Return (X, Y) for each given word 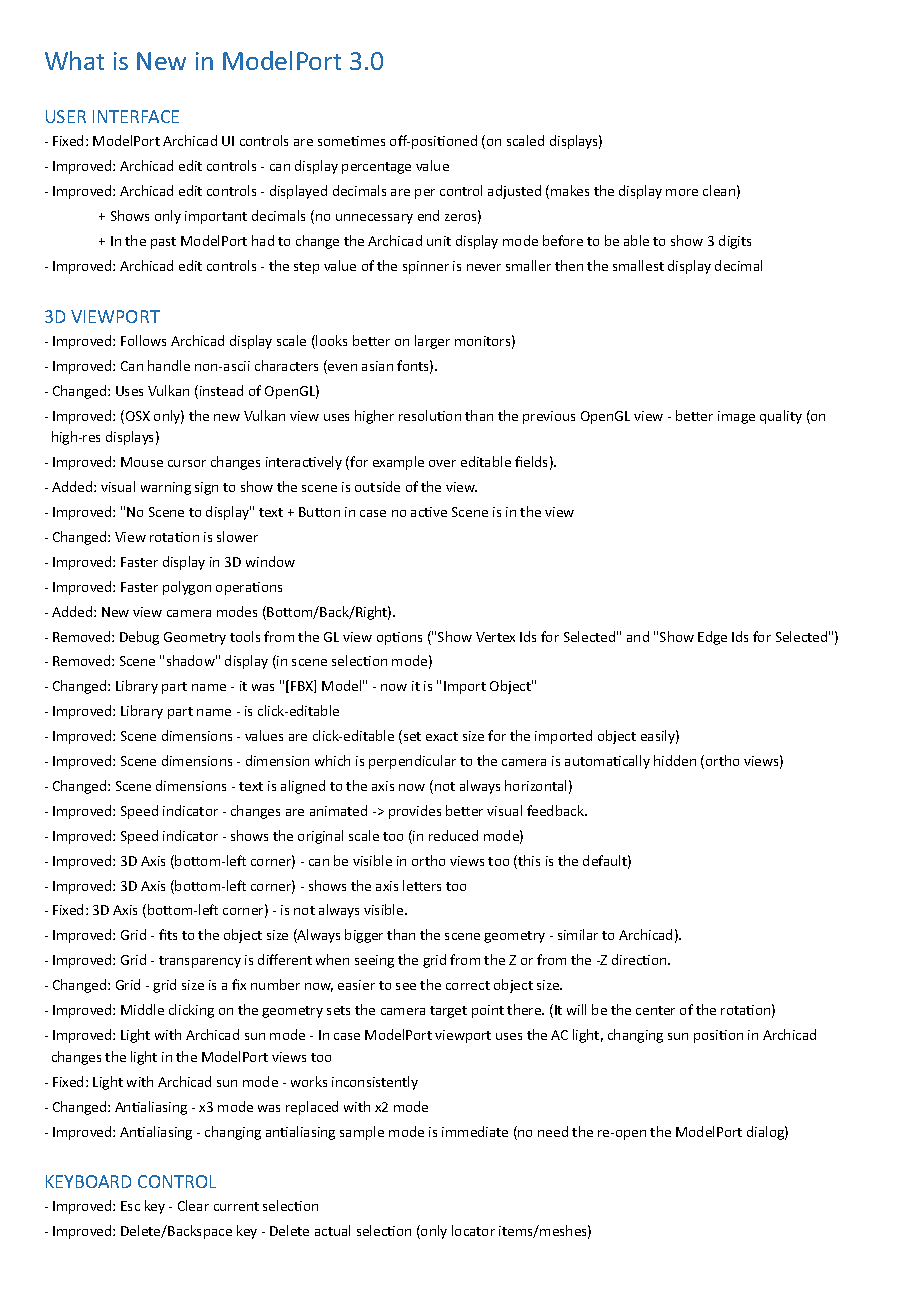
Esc (130, 1206)
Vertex (495, 637)
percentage (376, 168)
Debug (139, 638)
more (682, 192)
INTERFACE (136, 116)
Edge (712, 638)
